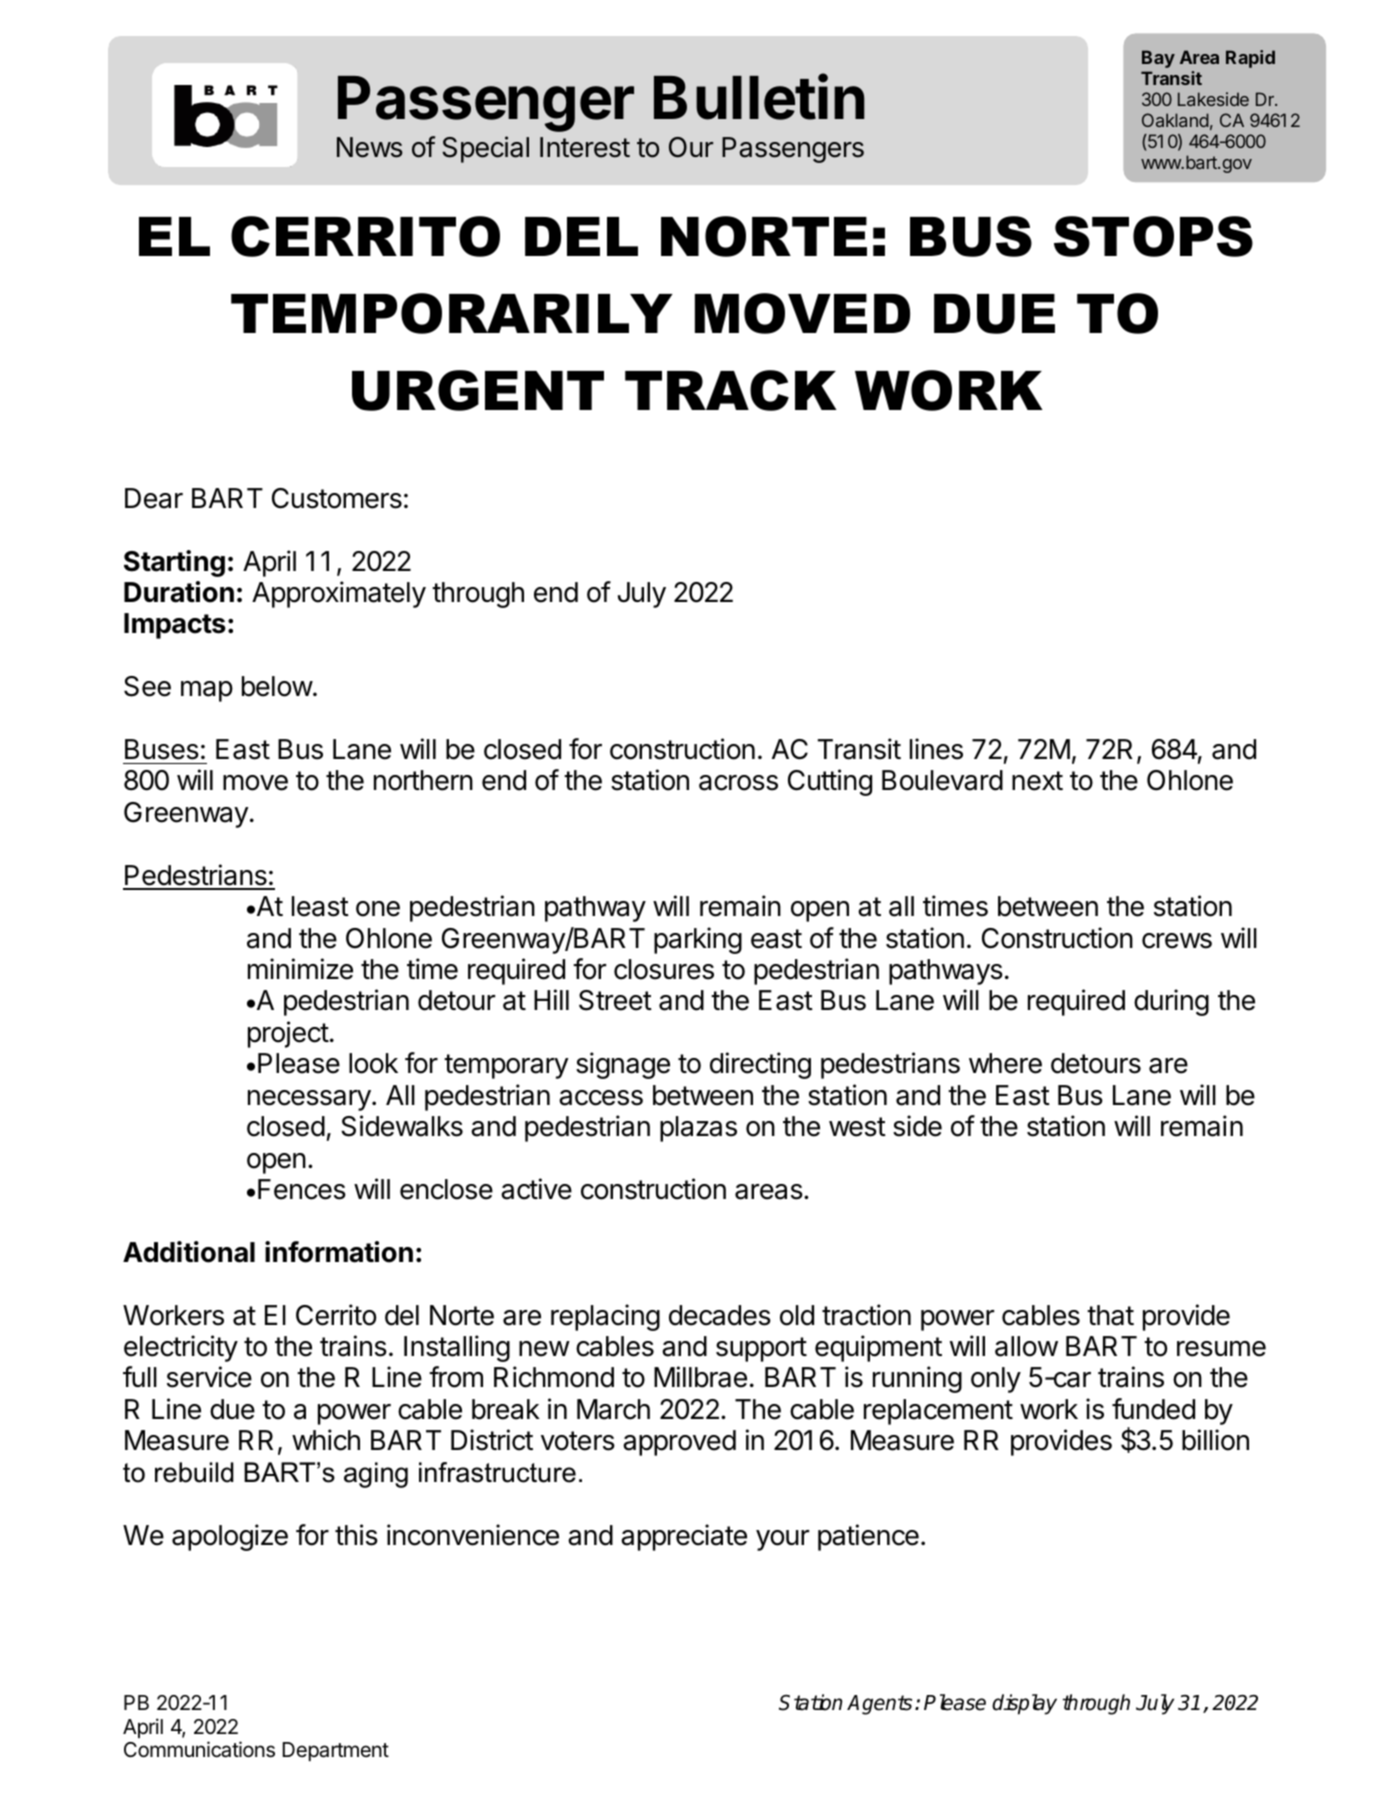  I want to click on parking, so click(698, 940).
